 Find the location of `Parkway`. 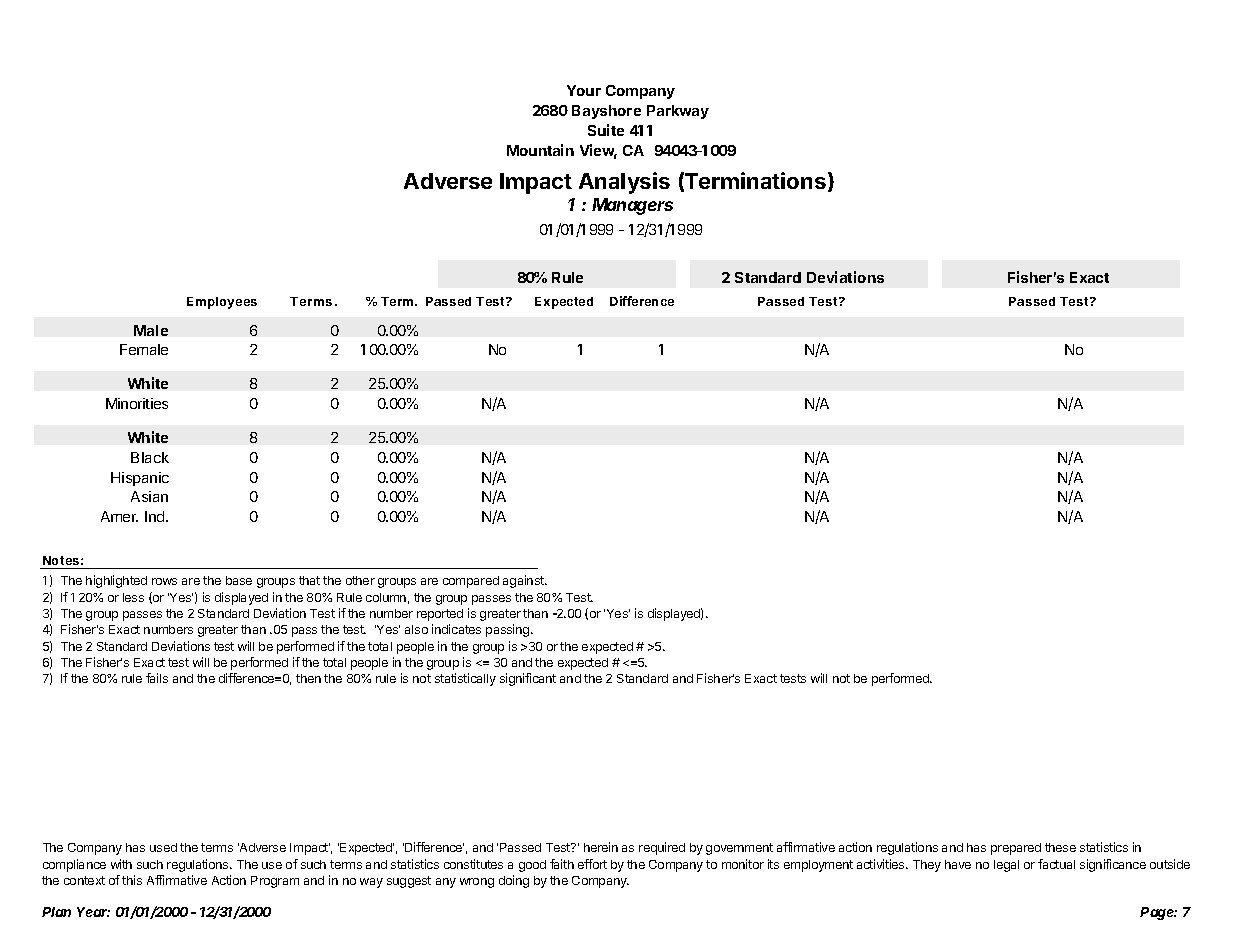

Parkway is located at coordinates (678, 112).
